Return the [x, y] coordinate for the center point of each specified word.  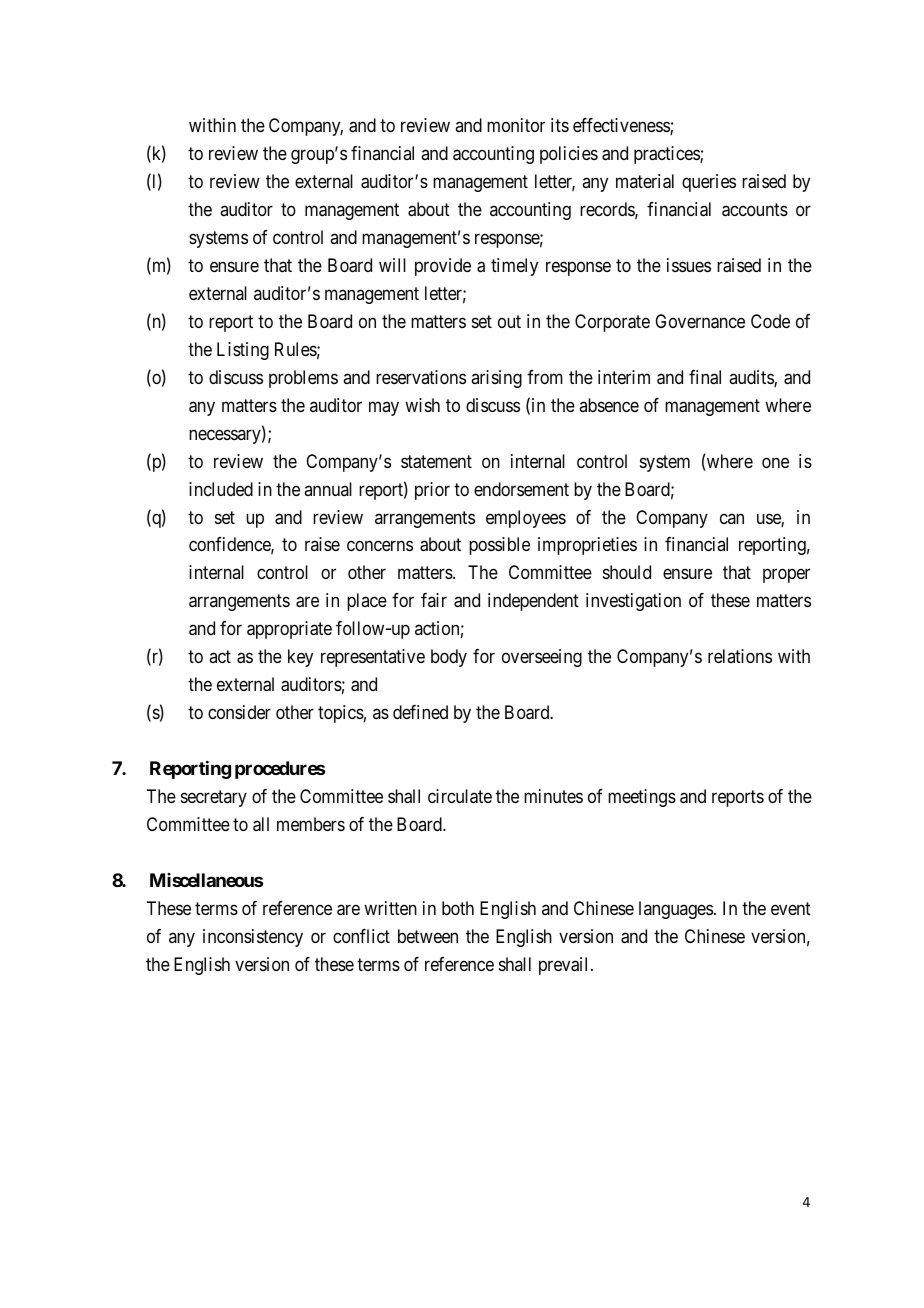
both [458, 908]
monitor [516, 125]
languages [676, 910]
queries [709, 183]
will [392, 265]
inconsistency [253, 938]
